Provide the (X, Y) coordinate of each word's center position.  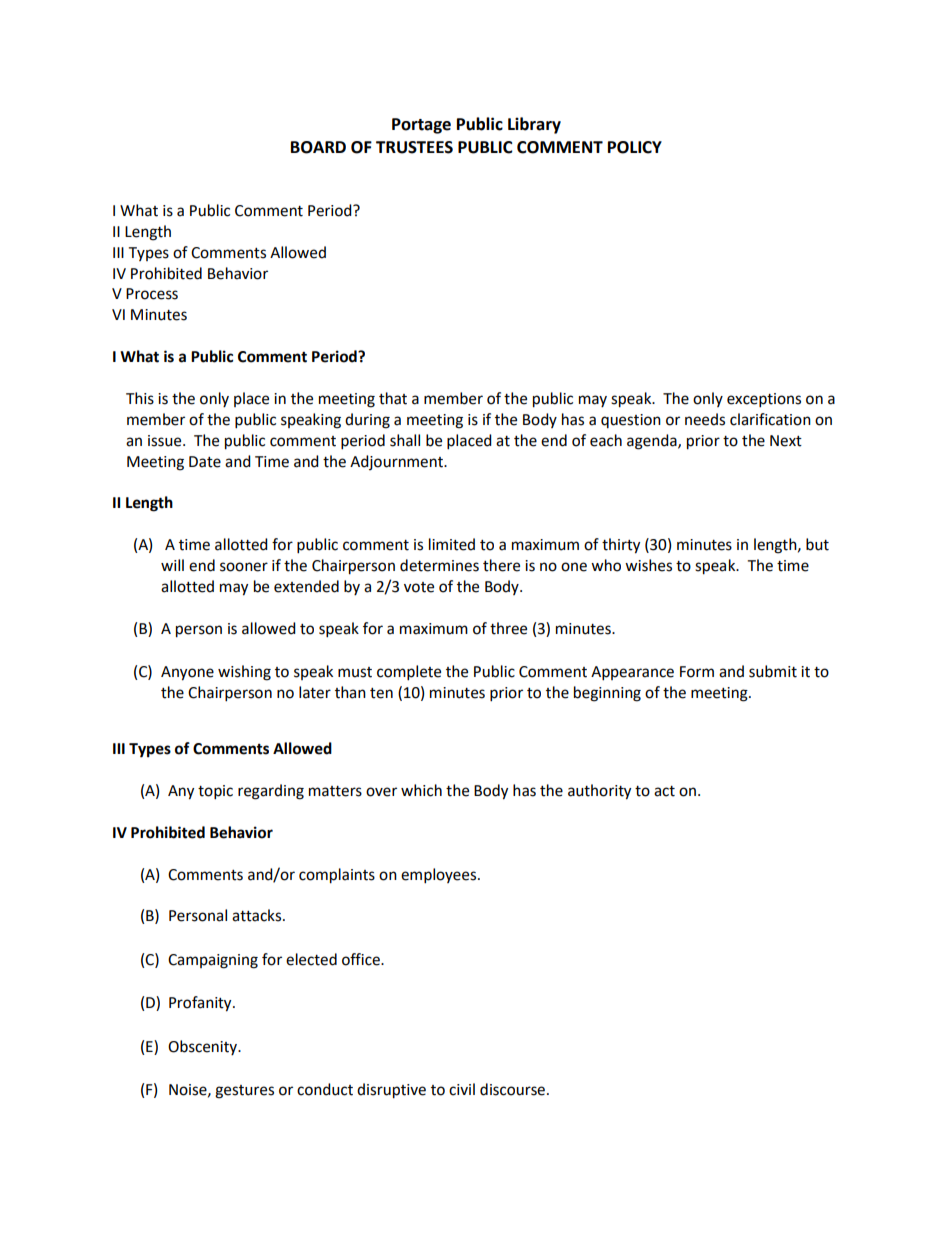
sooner (244, 567)
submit (773, 671)
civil (462, 1089)
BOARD (318, 147)
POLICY (635, 147)
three (508, 628)
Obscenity (204, 1047)
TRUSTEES (414, 147)
